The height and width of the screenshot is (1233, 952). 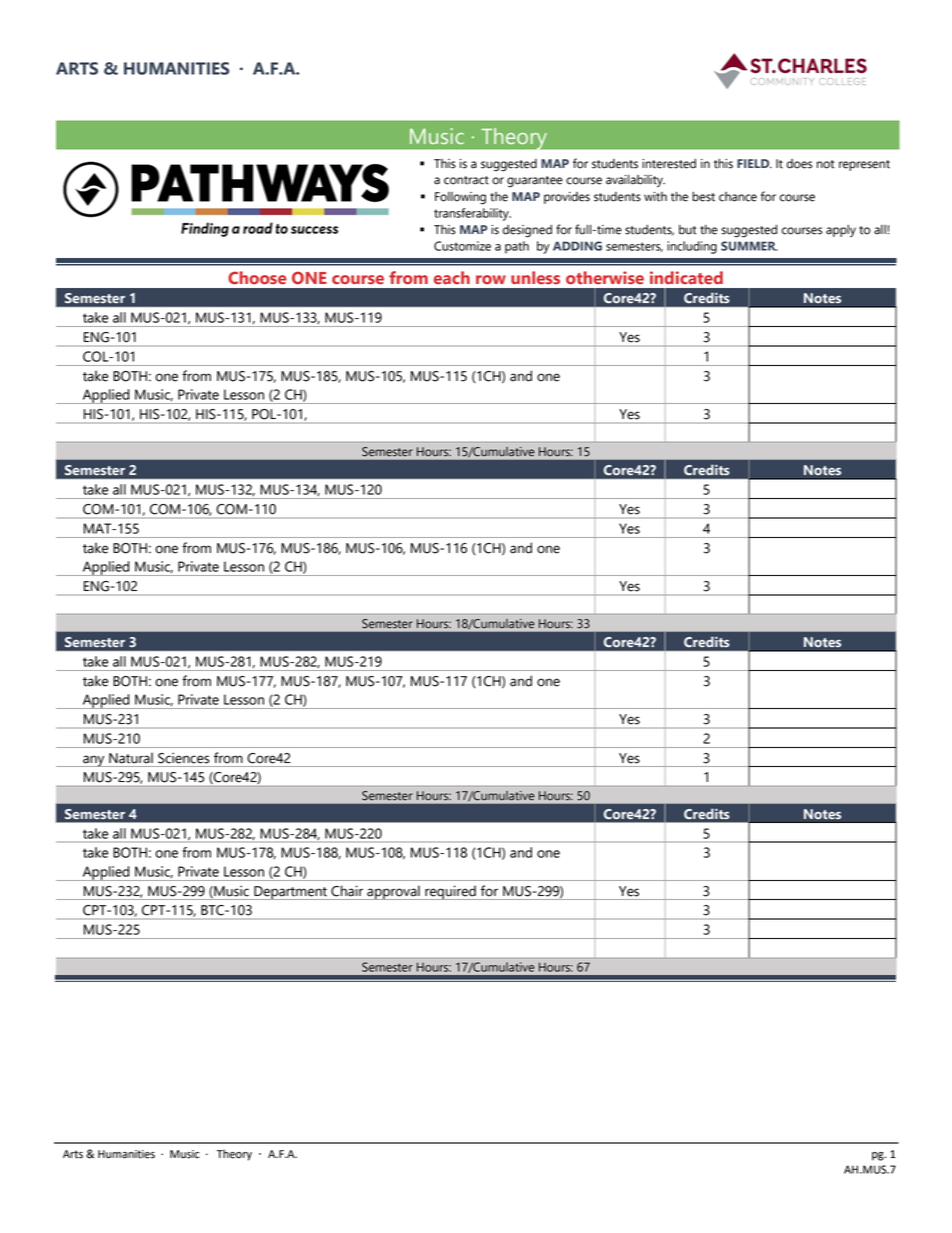 What do you see at coordinates (452, 277) in the screenshot?
I see `each` at bounding box center [452, 277].
